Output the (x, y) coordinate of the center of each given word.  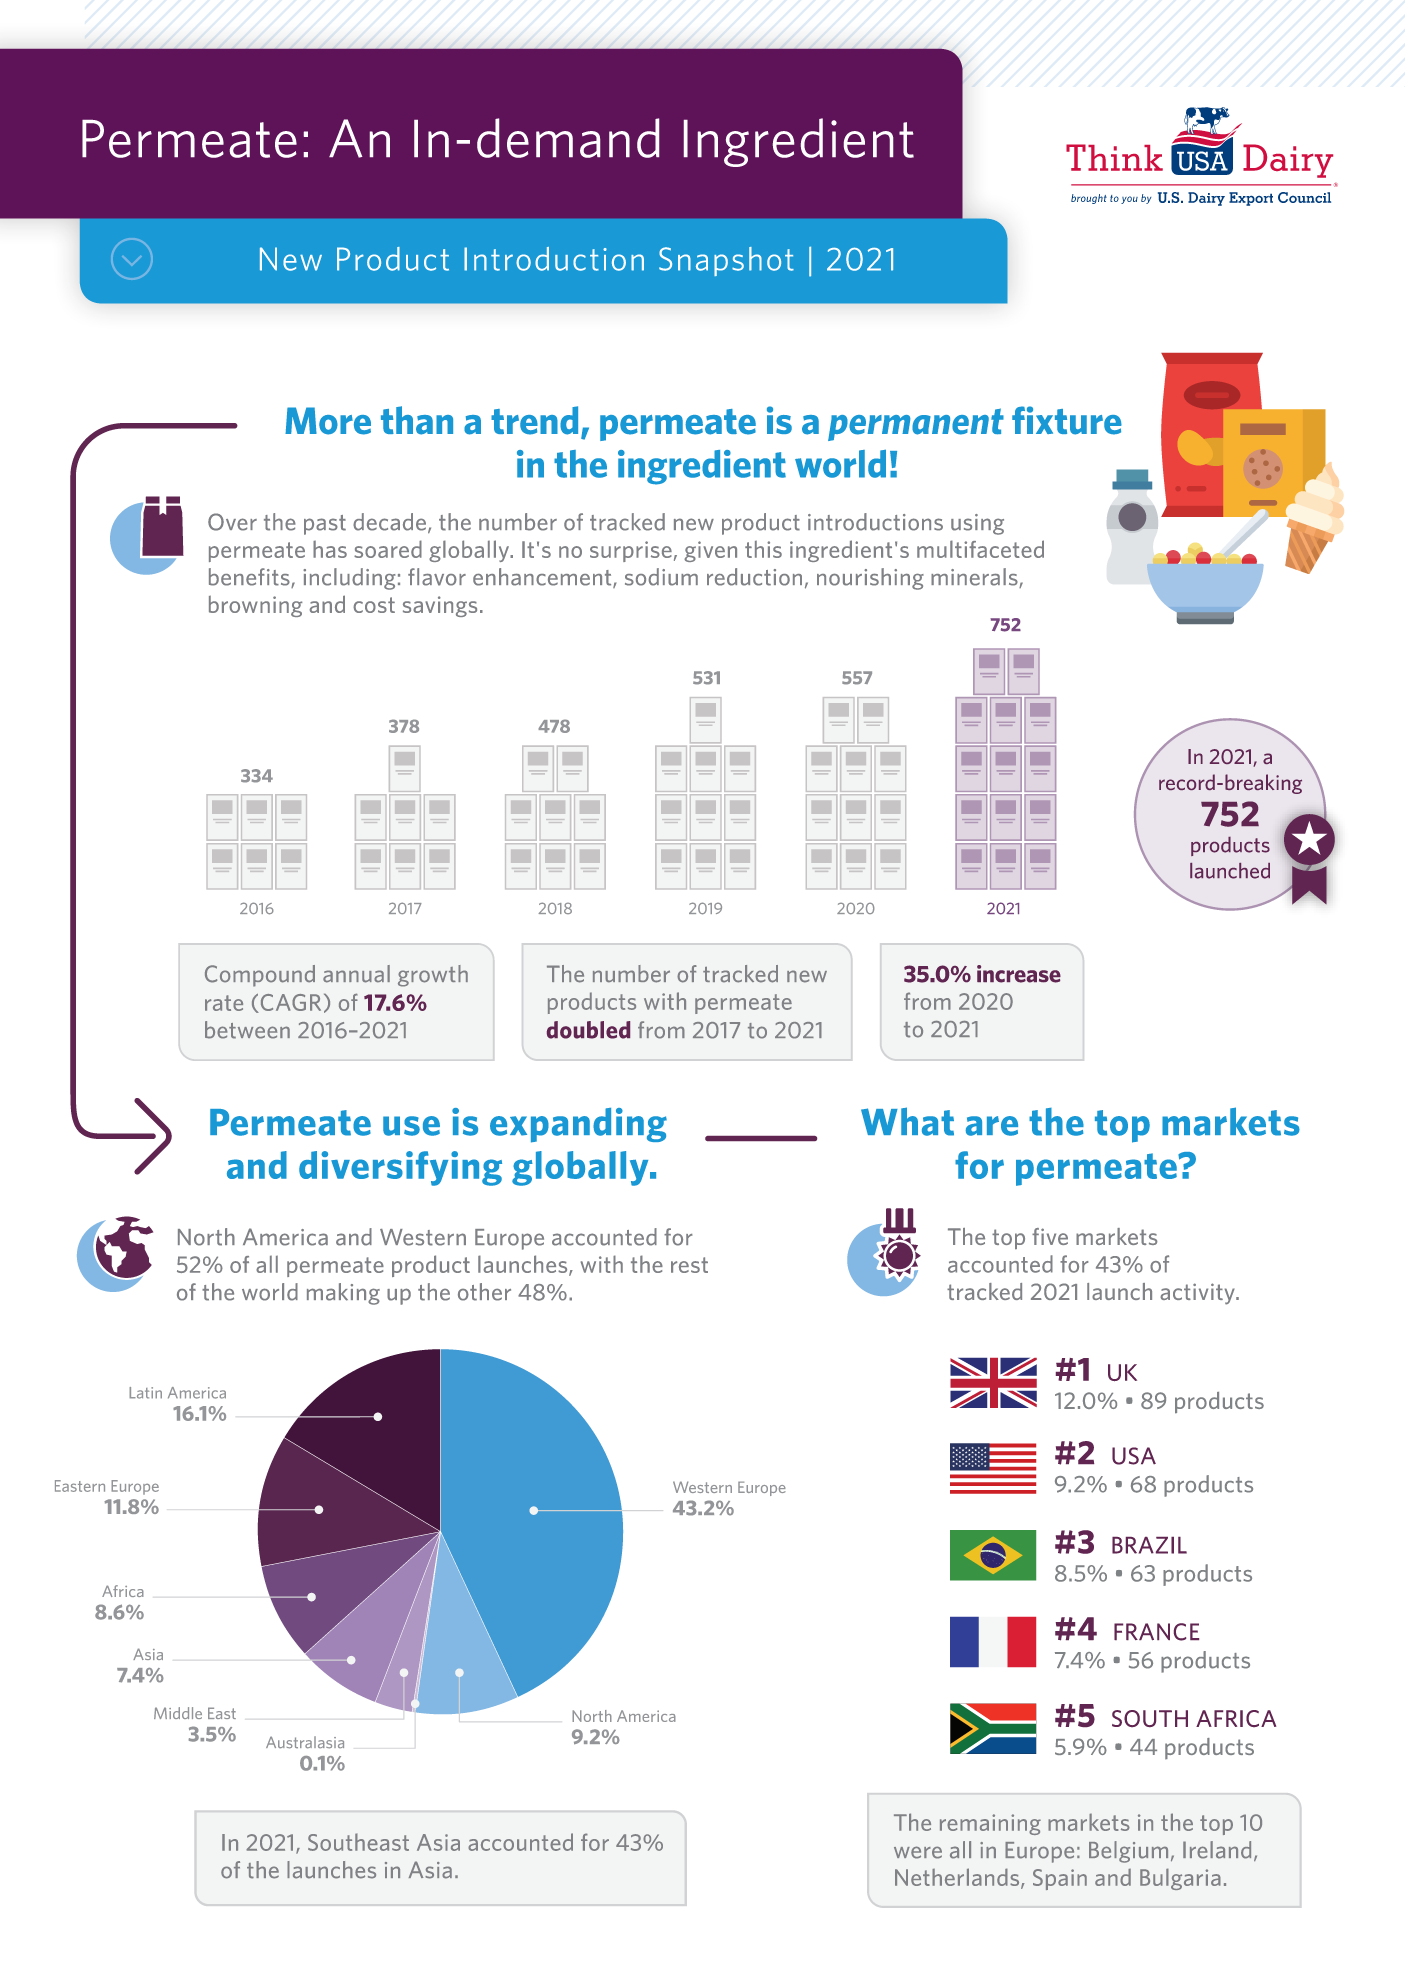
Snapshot (726, 261)
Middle (178, 1713)
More (328, 421)
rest (689, 1265)
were (918, 1852)
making (343, 1294)
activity (1198, 1294)
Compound (260, 976)
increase (1019, 974)
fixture (1067, 420)
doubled (588, 1030)
